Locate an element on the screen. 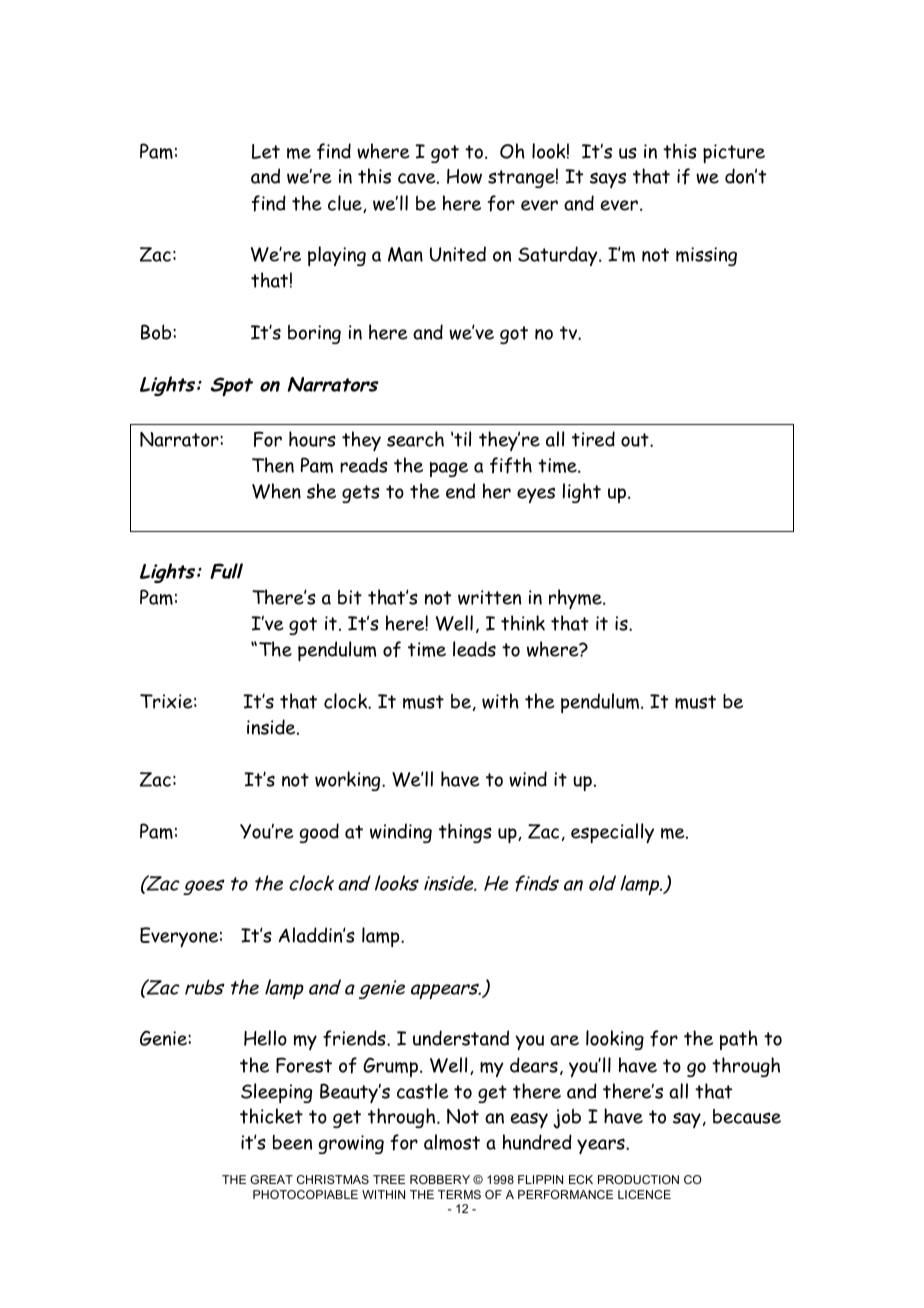 Image resolution: width=924 pixels, height=1308 pixels. GREAT is located at coordinates (271, 1179).
